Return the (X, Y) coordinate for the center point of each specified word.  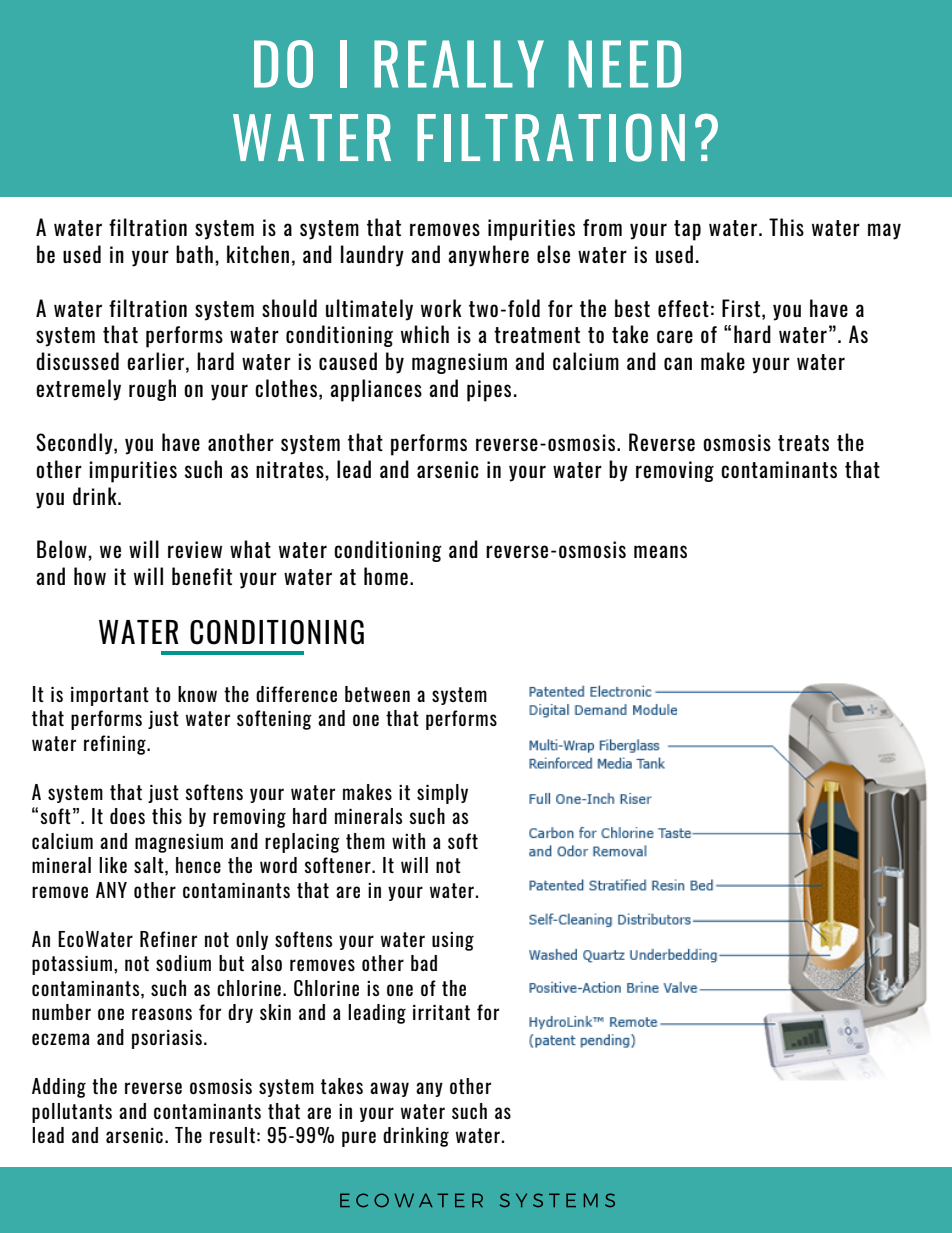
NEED (625, 64)
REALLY (459, 64)
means (660, 551)
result (232, 1135)
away (389, 1089)
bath (194, 254)
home (386, 576)
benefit (202, 576)
